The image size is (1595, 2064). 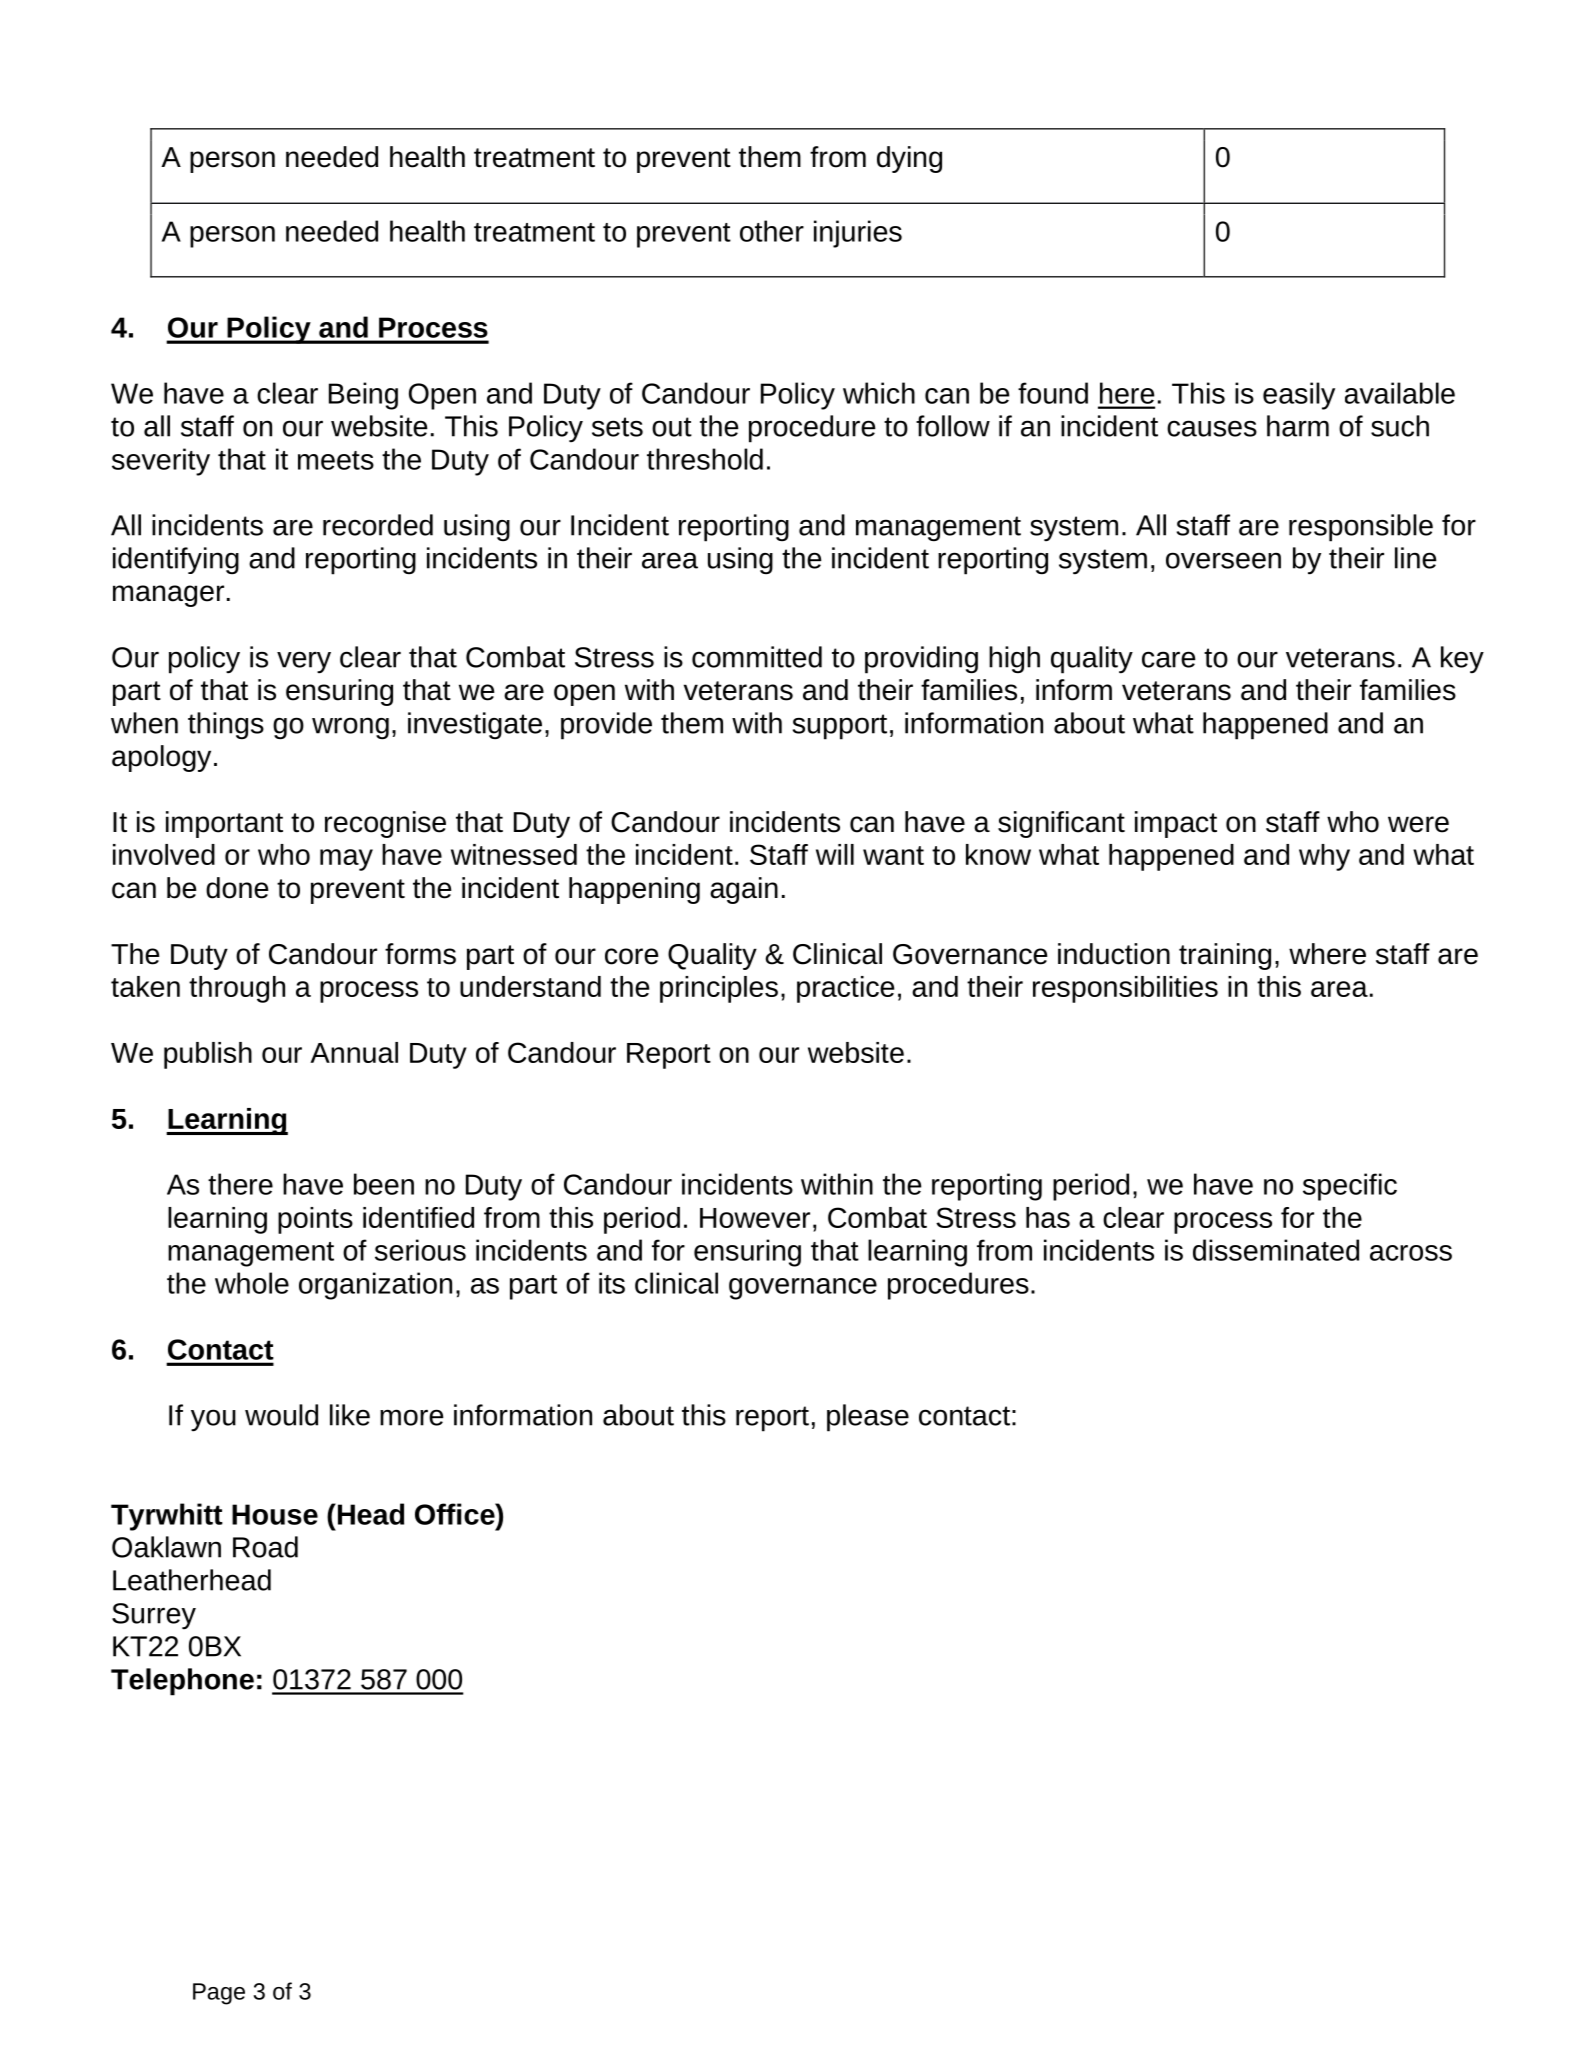 What do you see at coordinates (182, 1682) in the image?
I see `Telephone` at bounding box center [182, 1682].
